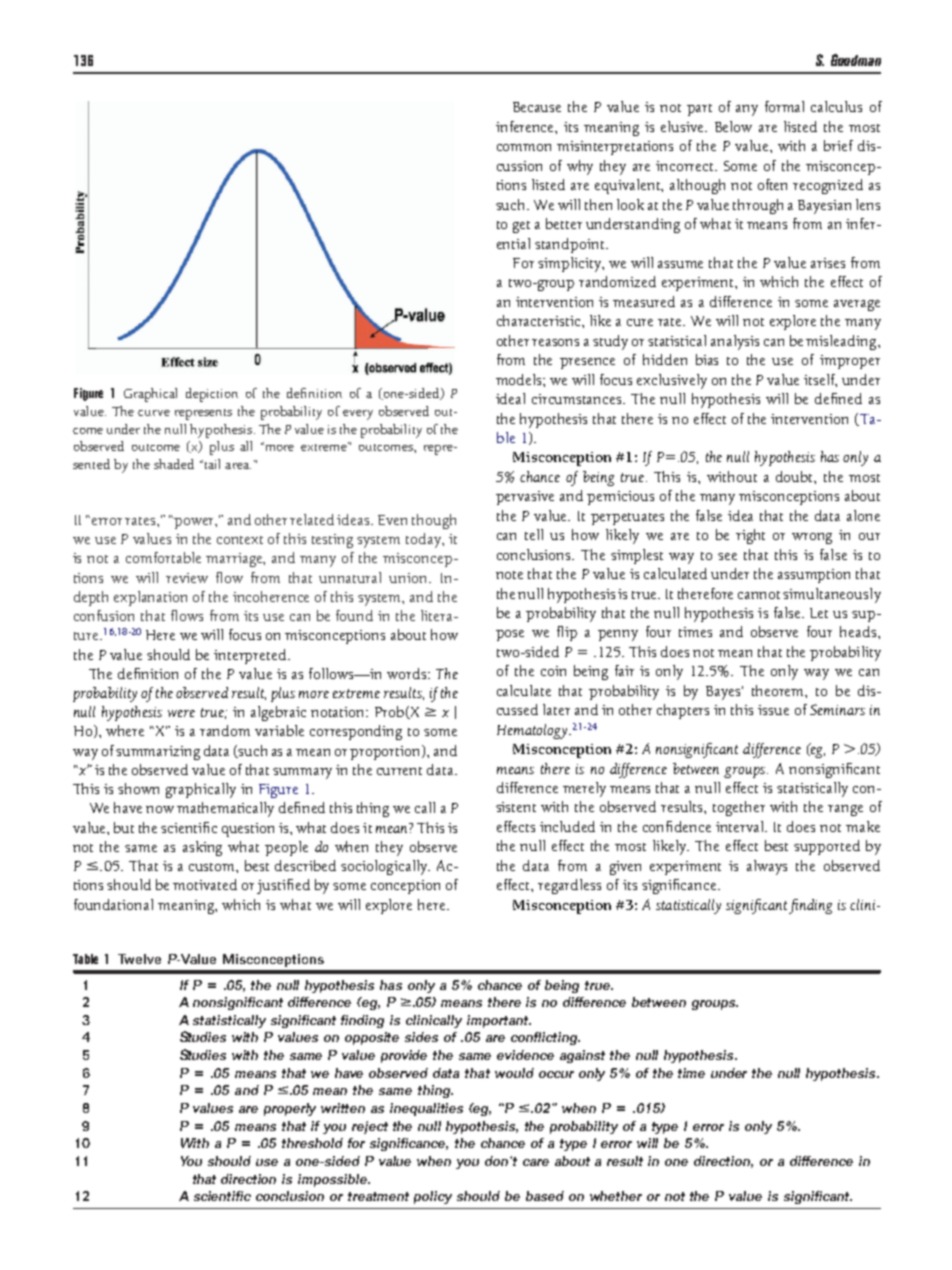  What do you see at coordinates (537, 107) in the page?
I see `Because` at bounding box center [537, 107].
